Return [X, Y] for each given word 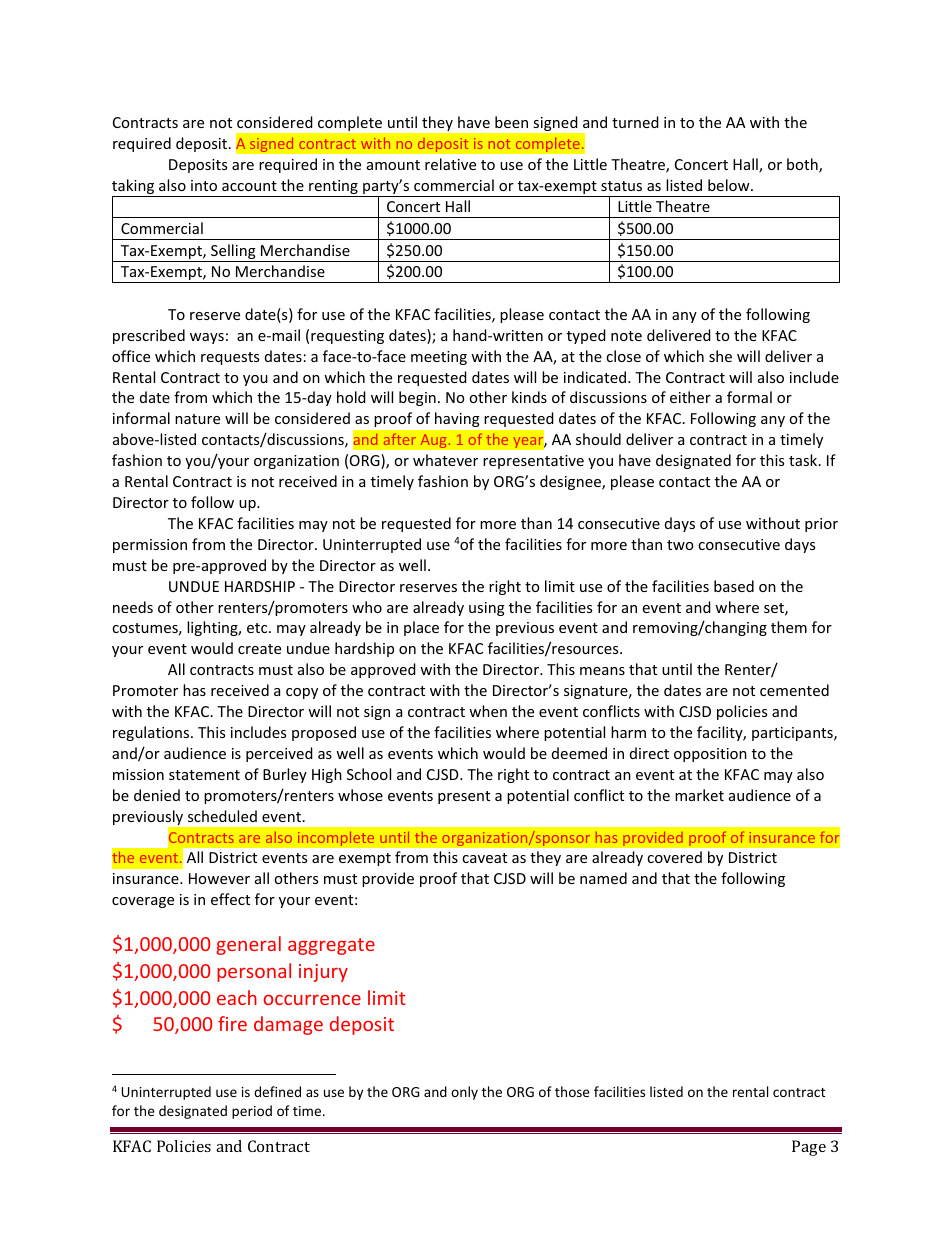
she [720, 356]
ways [207, 338]
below [730, 185]
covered [674, 857]
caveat [484, 858]
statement [204, 775]
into [204, 185]
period [252, 1112]
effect [230, 899]
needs [133, 607]
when [488, 711]
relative [450, 164]
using [487, 609]
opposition [710, 755]
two [680, 545]
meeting [439, 358]
